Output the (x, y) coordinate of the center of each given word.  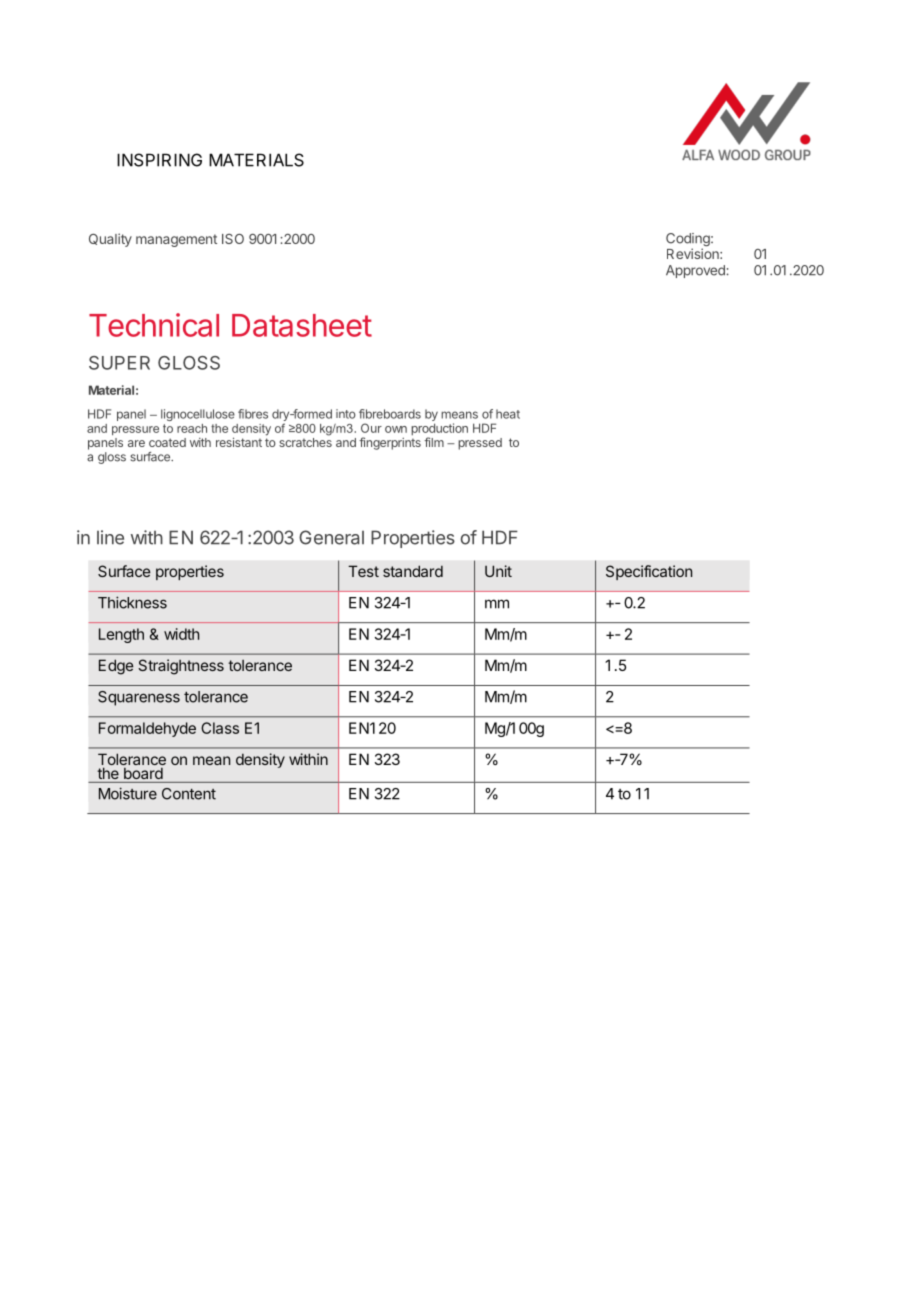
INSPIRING (159, 160)
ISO (233, 239)
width (181, 634)
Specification (649, 572)
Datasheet (302, 325)
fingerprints (390, 443)
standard (413, 571)
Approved (696, 271)
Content (189, 794)
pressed (480, 444)
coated (167, 442)
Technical (154, 325)
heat (508, 414)
